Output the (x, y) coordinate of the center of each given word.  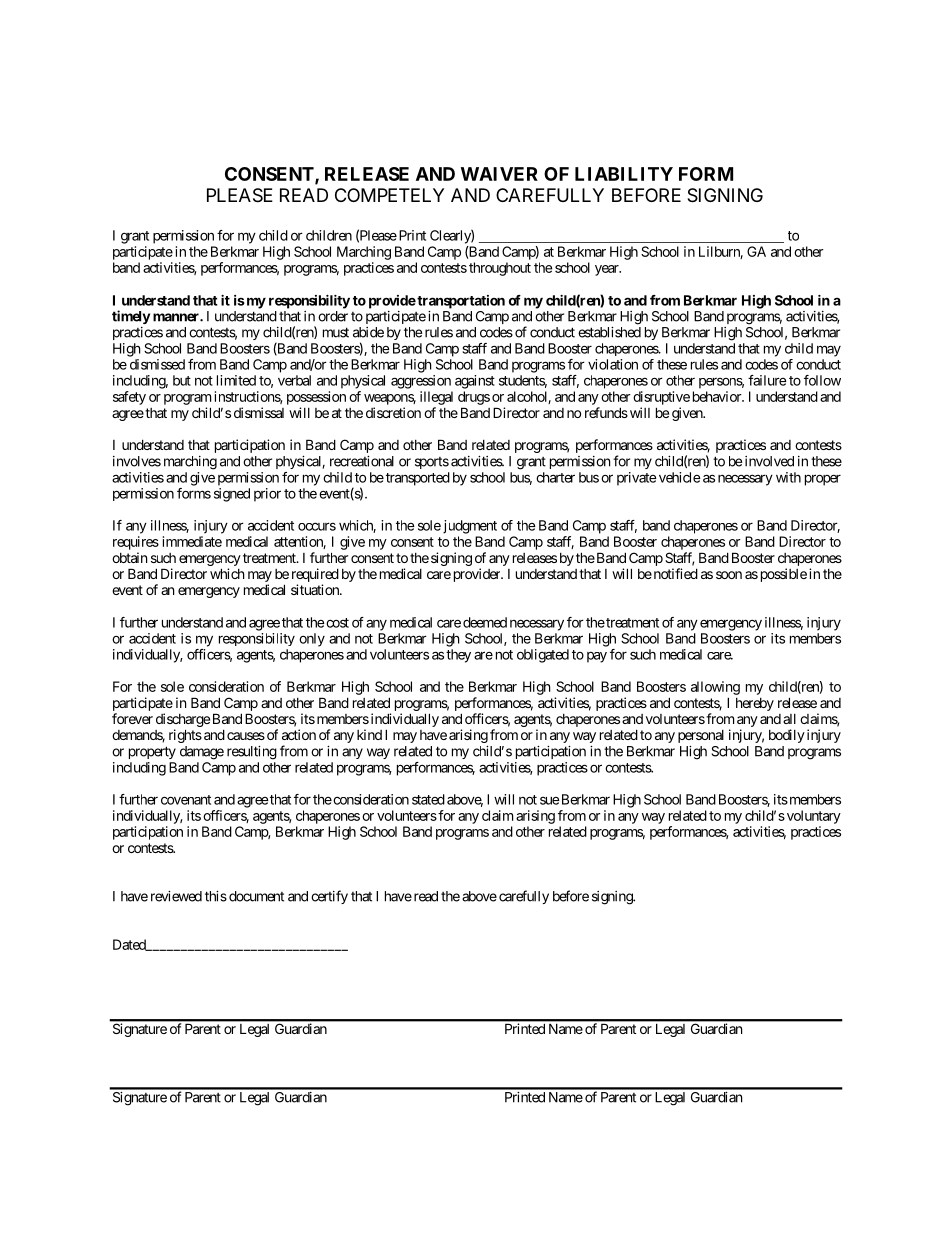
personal (701, 736)
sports (432, 463)
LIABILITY (624, 174)
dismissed (157, 364)
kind (369, 734)
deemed (485, 622)
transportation (460, 302)
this (216, 896)
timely (131, 317)
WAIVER (499, 174)
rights (185, 736)
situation (316, 589)
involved (769, 461)
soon (729, 575)
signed (232, 495)
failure (767, 380)
